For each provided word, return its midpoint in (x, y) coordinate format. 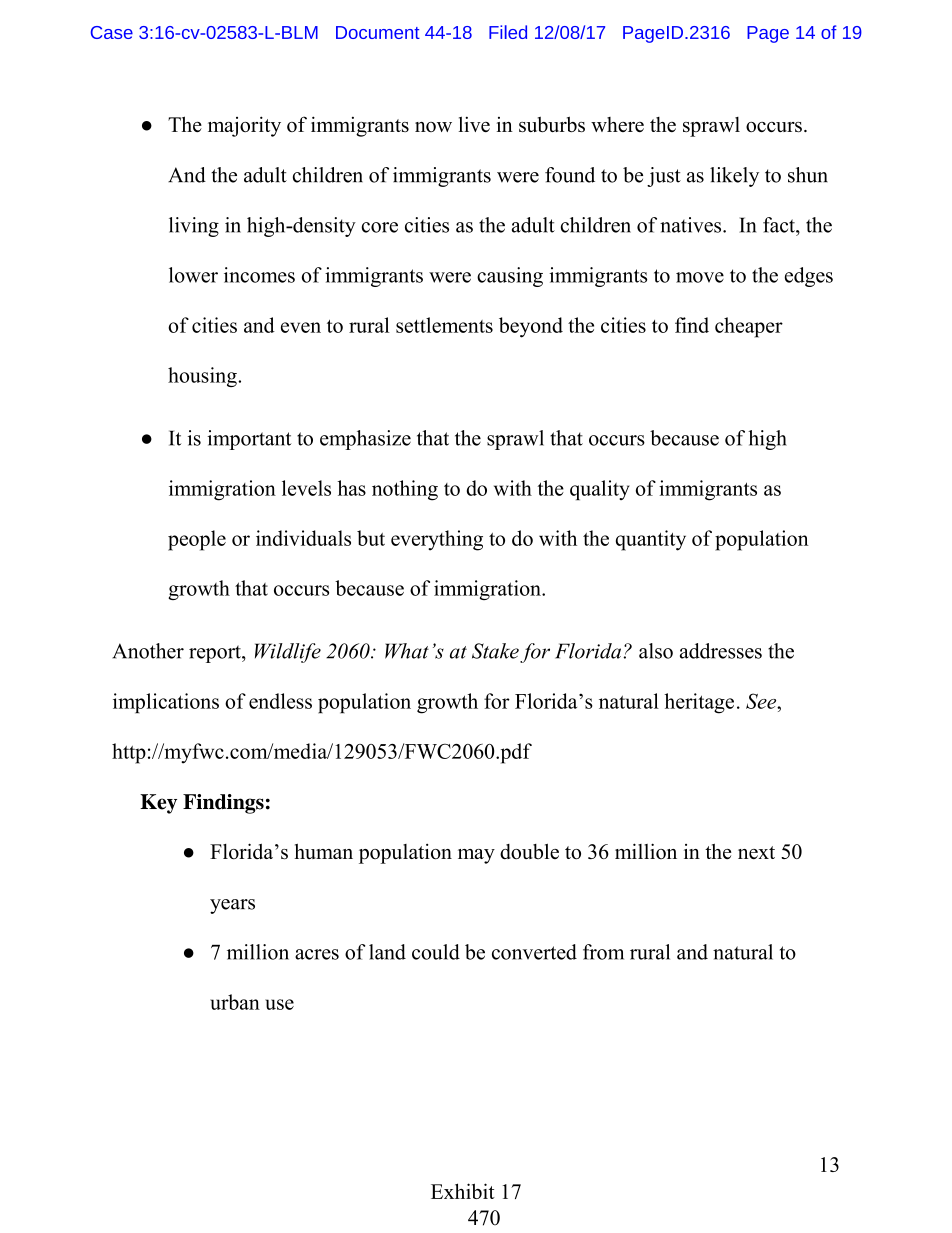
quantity (651, 540)
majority (244, 126)
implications (166, 703)
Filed (508, 32)
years (232, 906)
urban (235, 1002)
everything (437, 540)
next (756, 853)
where (617, 124)
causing (510, 277)
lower (193, 275)
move (700, 277)
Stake (495, 651)
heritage (699, 703)
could (436, 952)
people (197, 540)
